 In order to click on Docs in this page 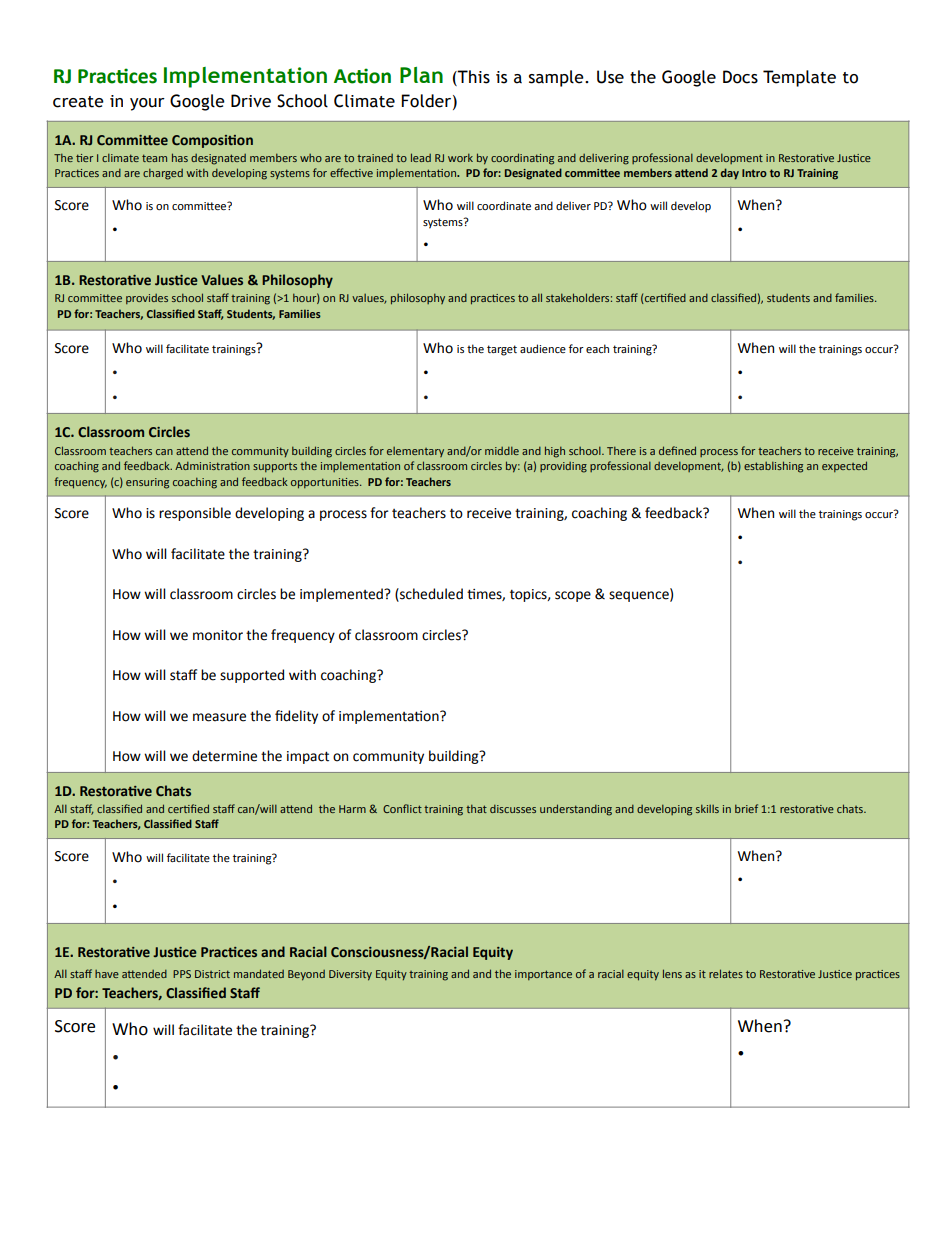, I will do `click(740, 77)`.
